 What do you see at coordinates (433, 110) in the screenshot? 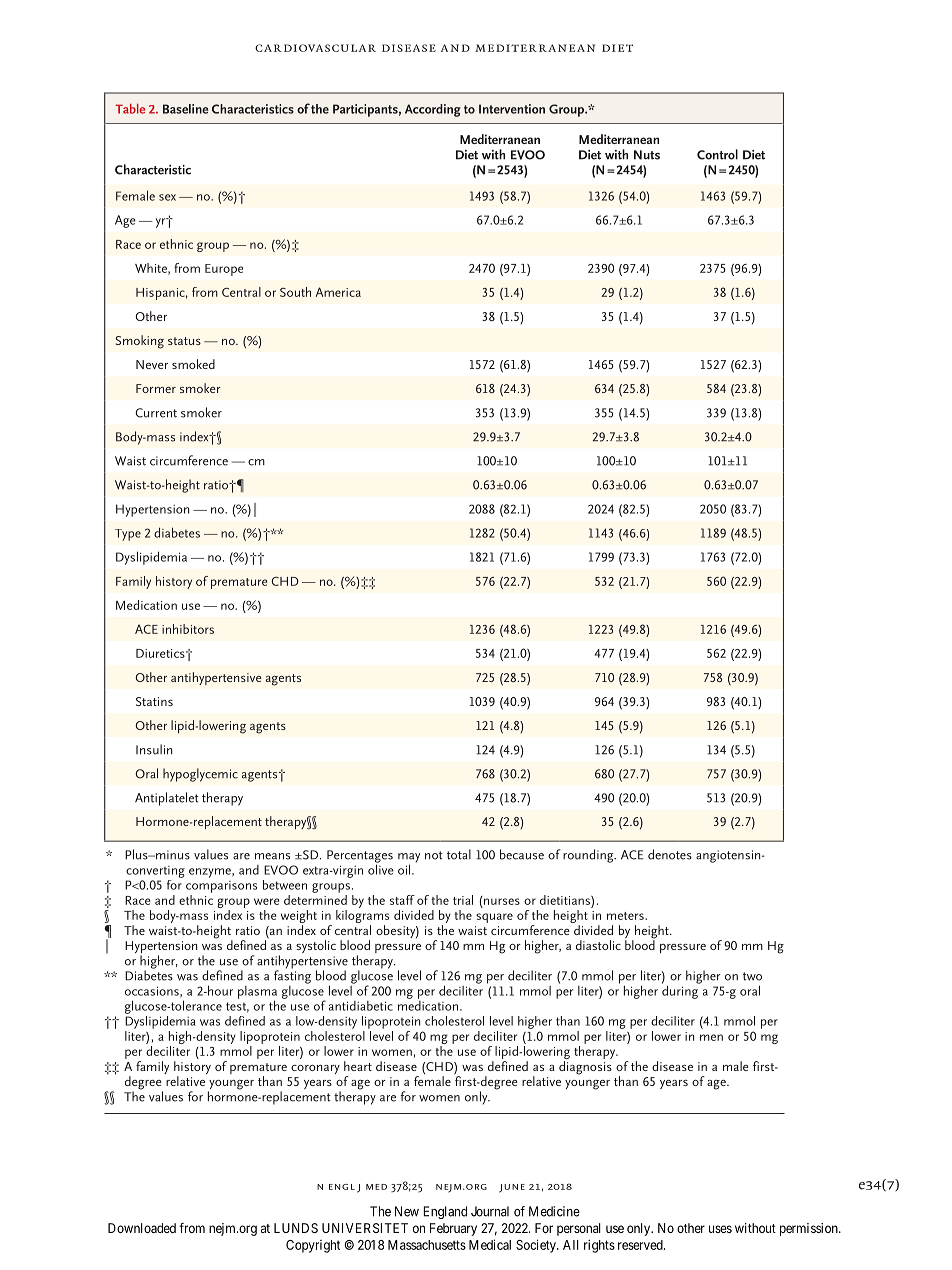
I see `According` at bounding box center [433, 110].
